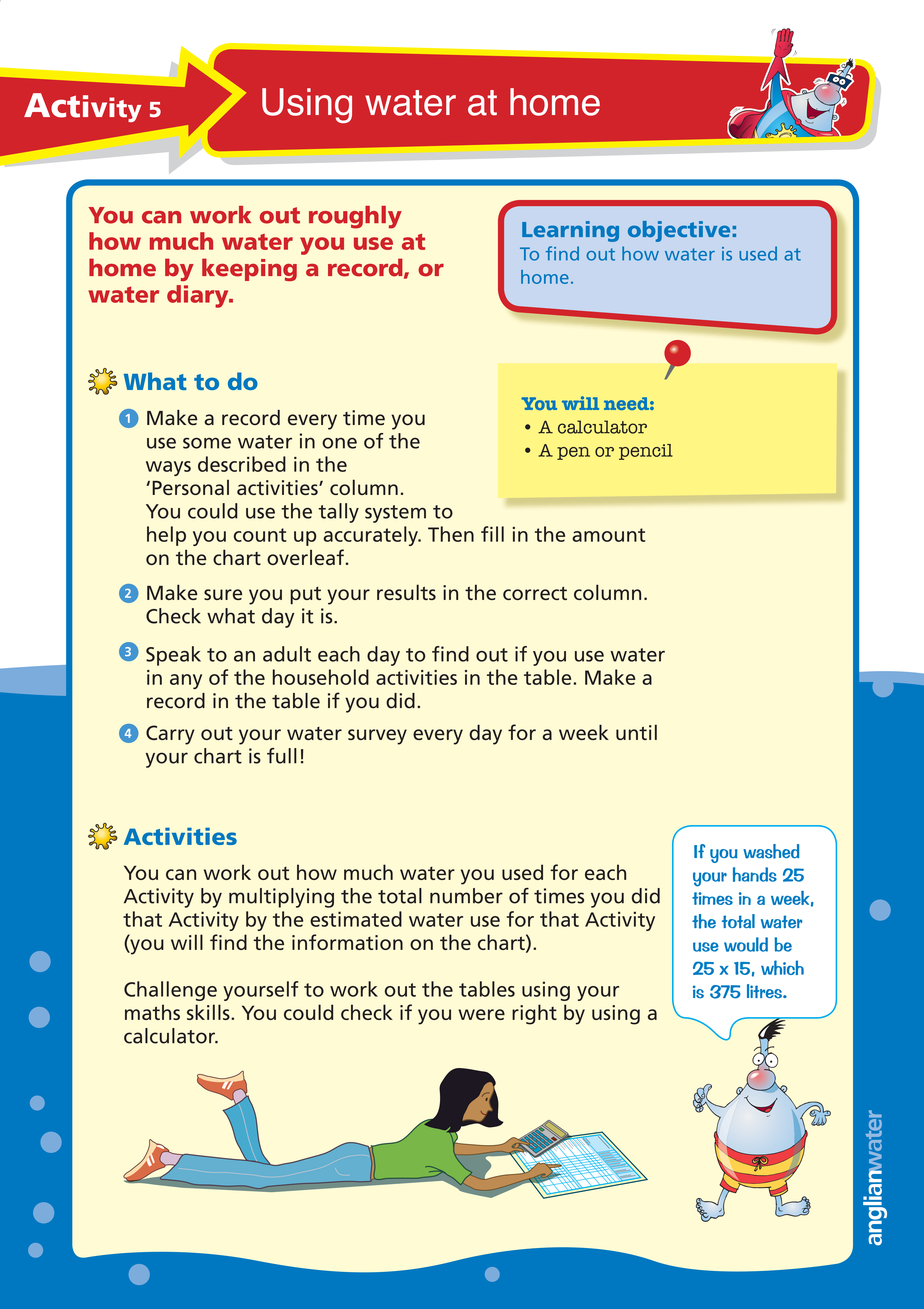  What do you see at coordinates (481, 1014) in the screenshot?
I see `were` at bounding box center [481, 1014].
